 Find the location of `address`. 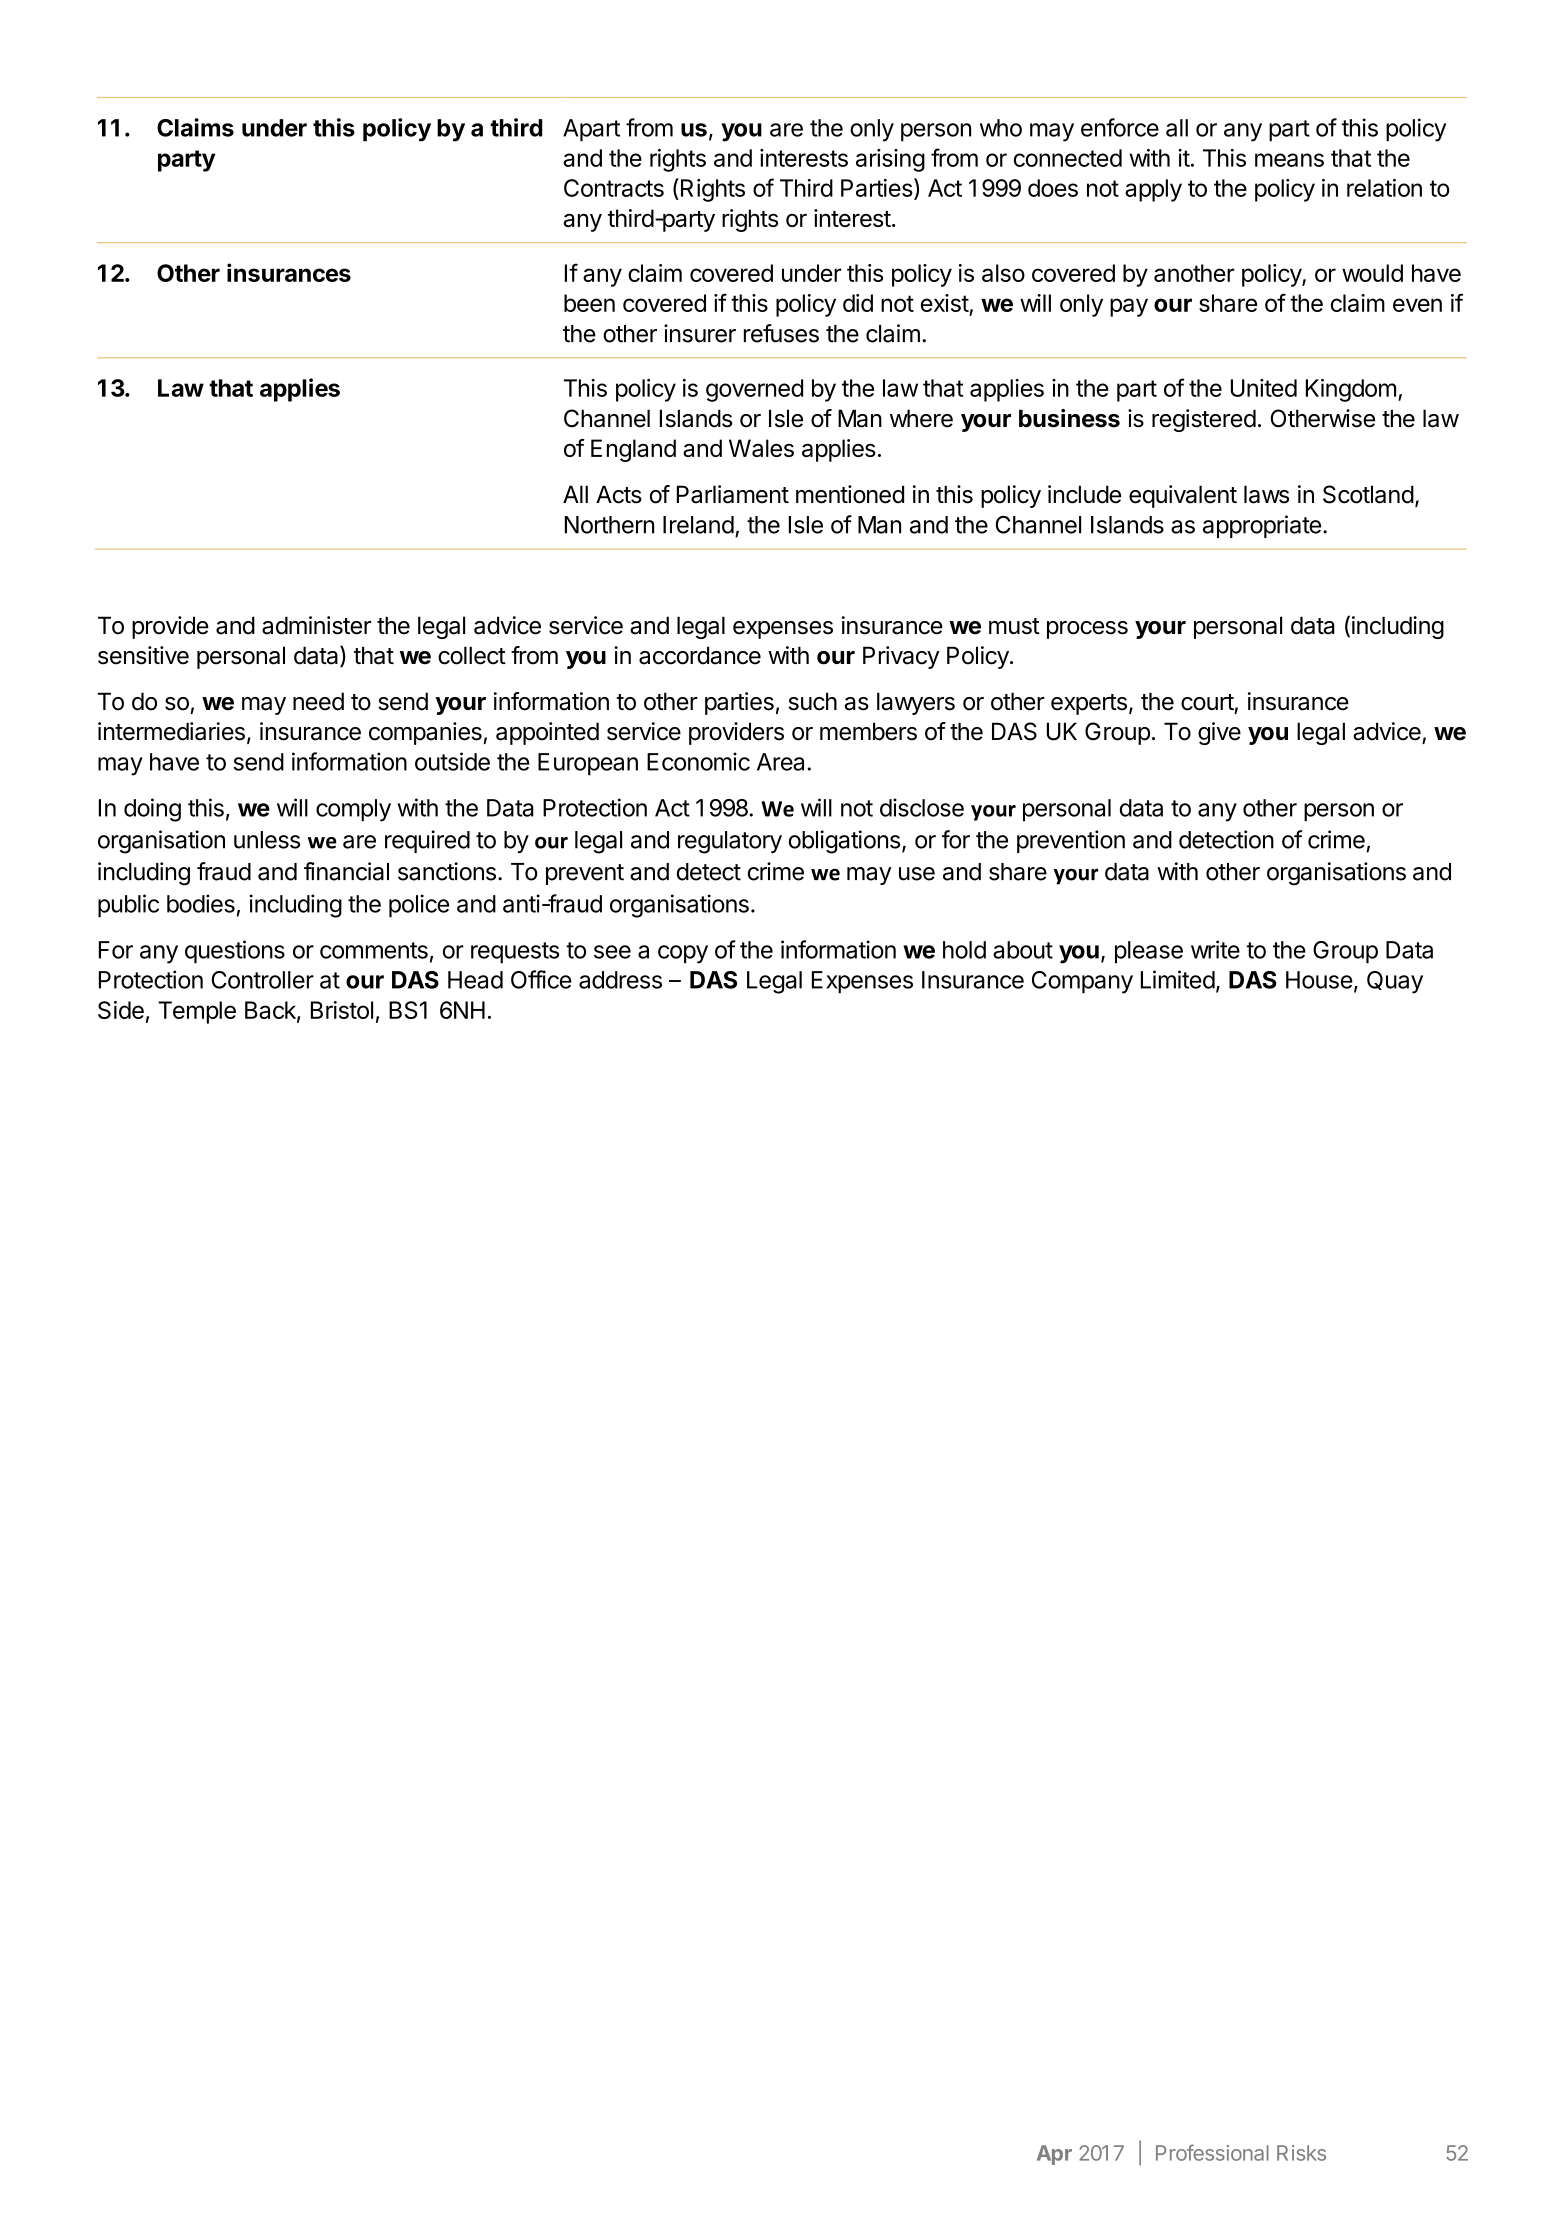

address is located at coordinates (620, 980).
